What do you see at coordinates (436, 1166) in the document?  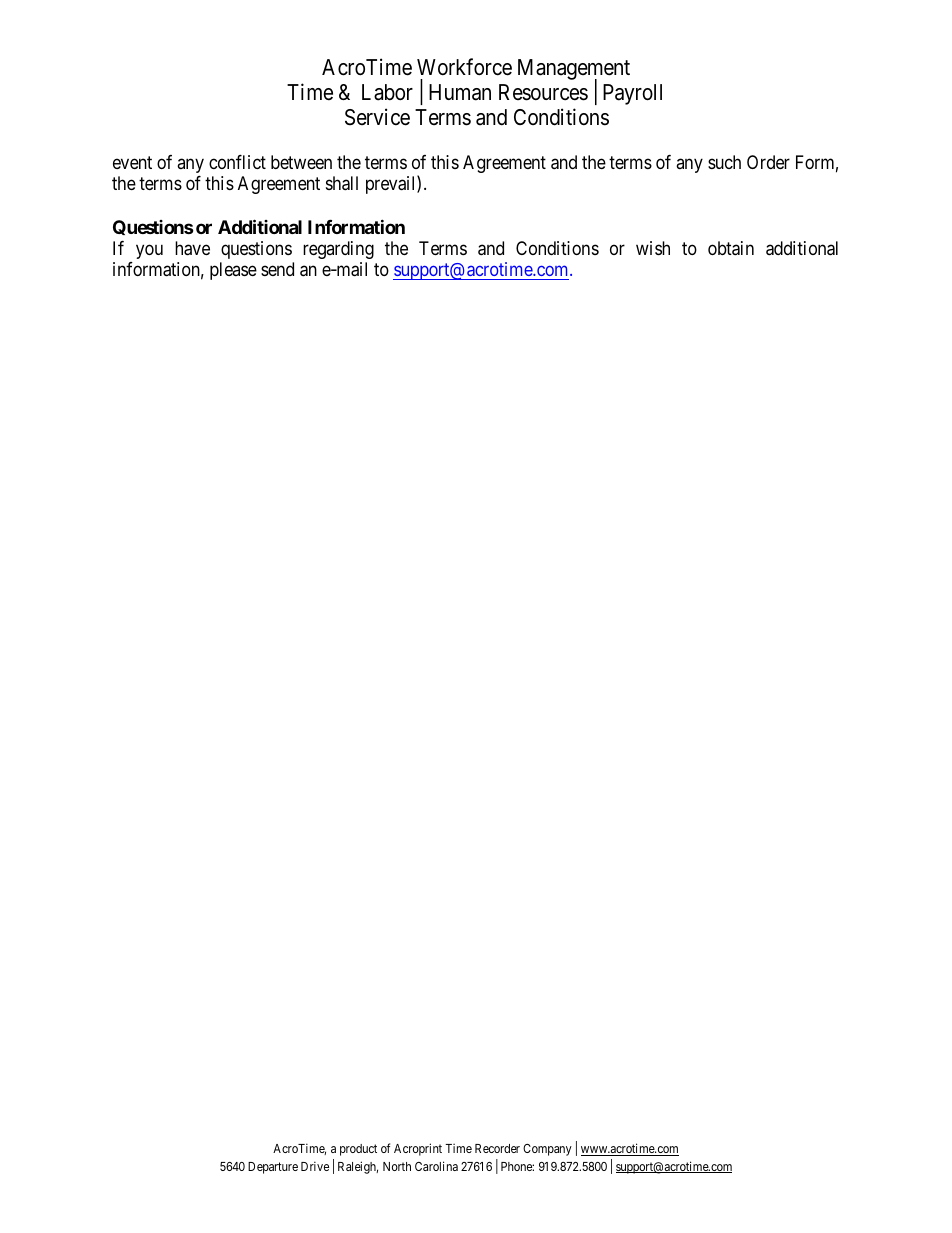 I see `Carolina` at bounding box center [436, 1166].
